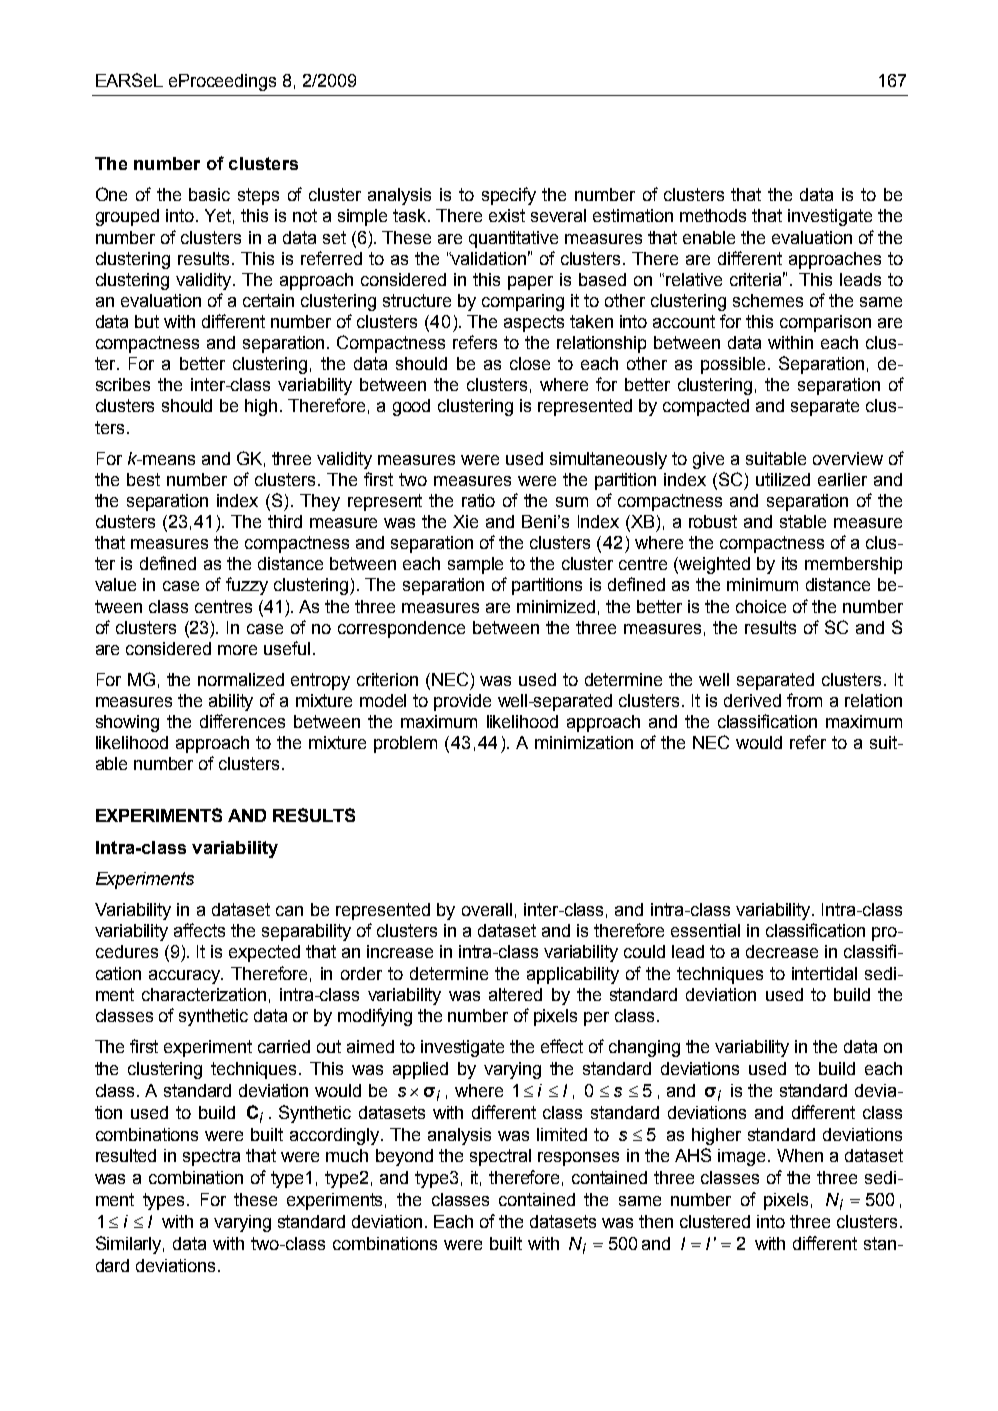 The image size is (998, 1411). I want to click on exist, so click(507, 215).
